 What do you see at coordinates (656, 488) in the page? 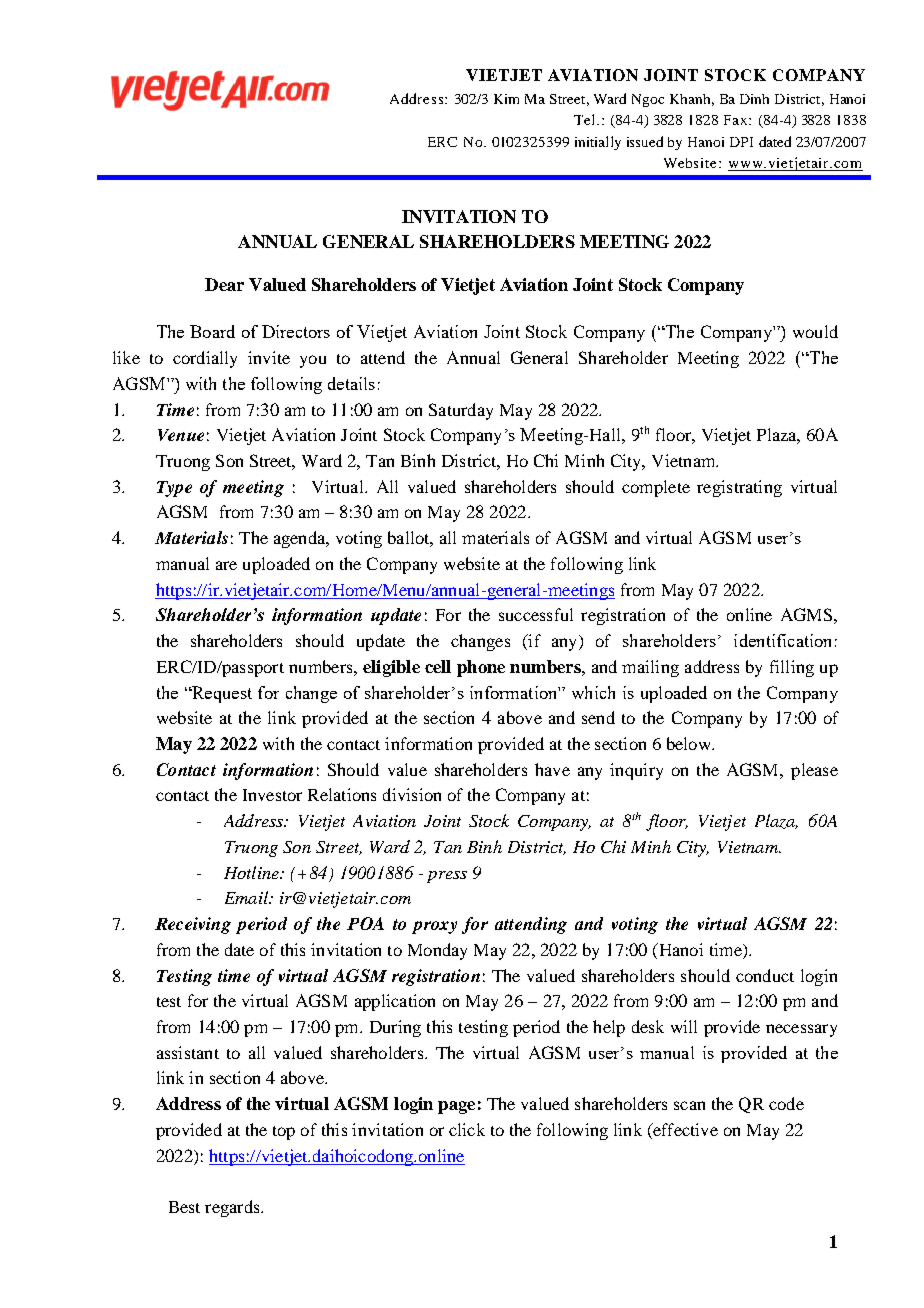
I see `complete` at bounding box center [656, 488].
